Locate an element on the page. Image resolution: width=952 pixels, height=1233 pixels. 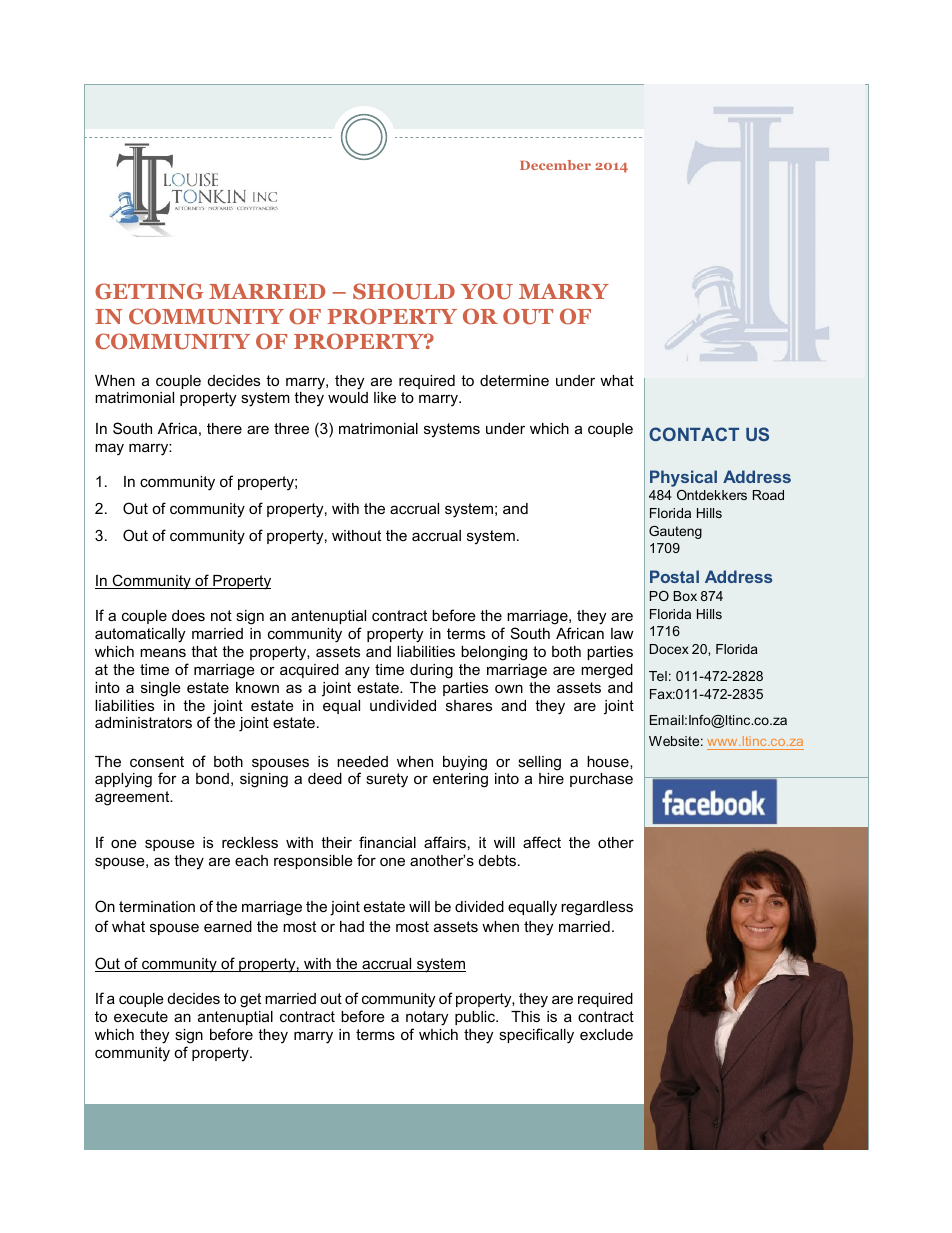
GETTING is located at coordinates (149, 291).
